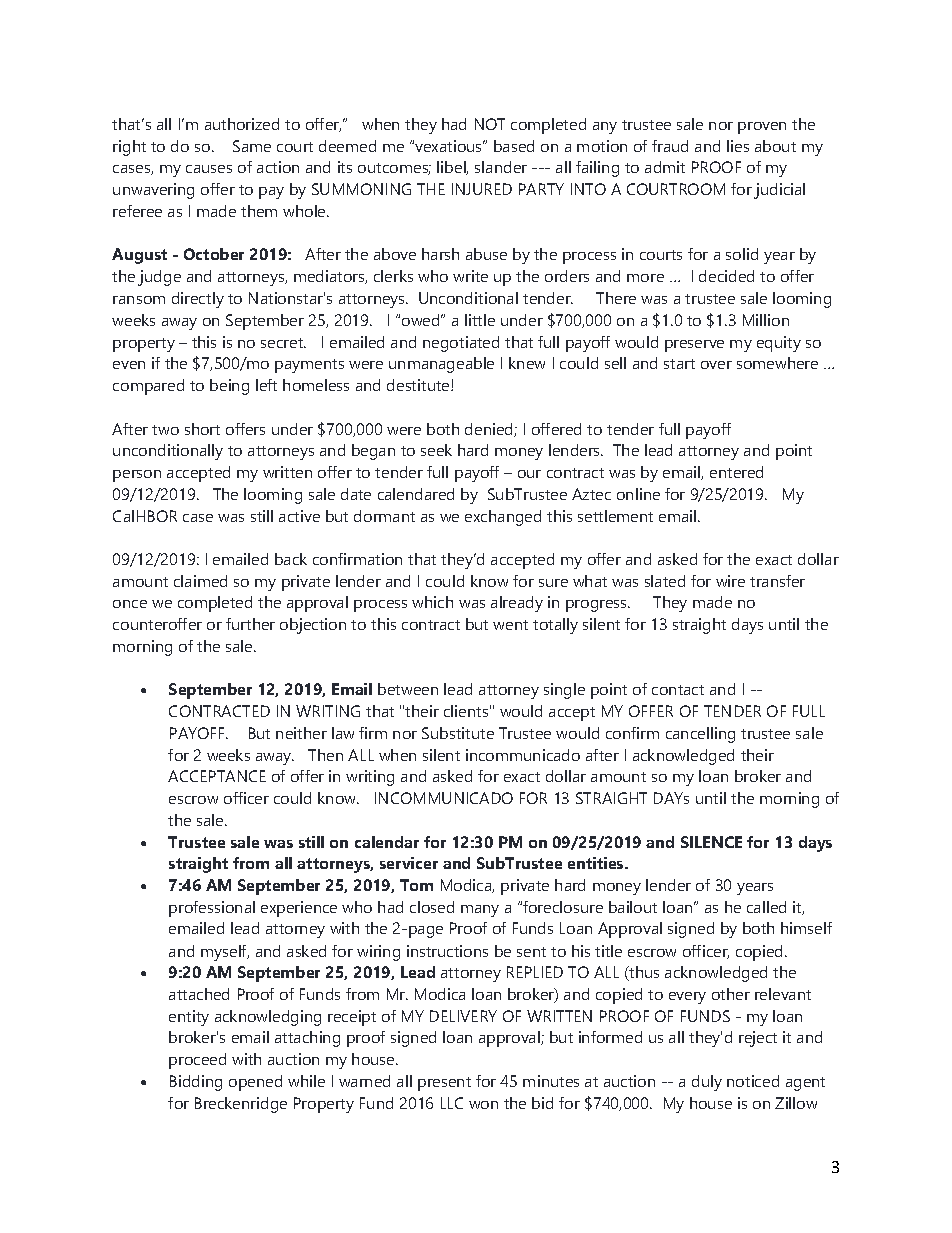  I want to click on LLC, so click(452, 1103).
